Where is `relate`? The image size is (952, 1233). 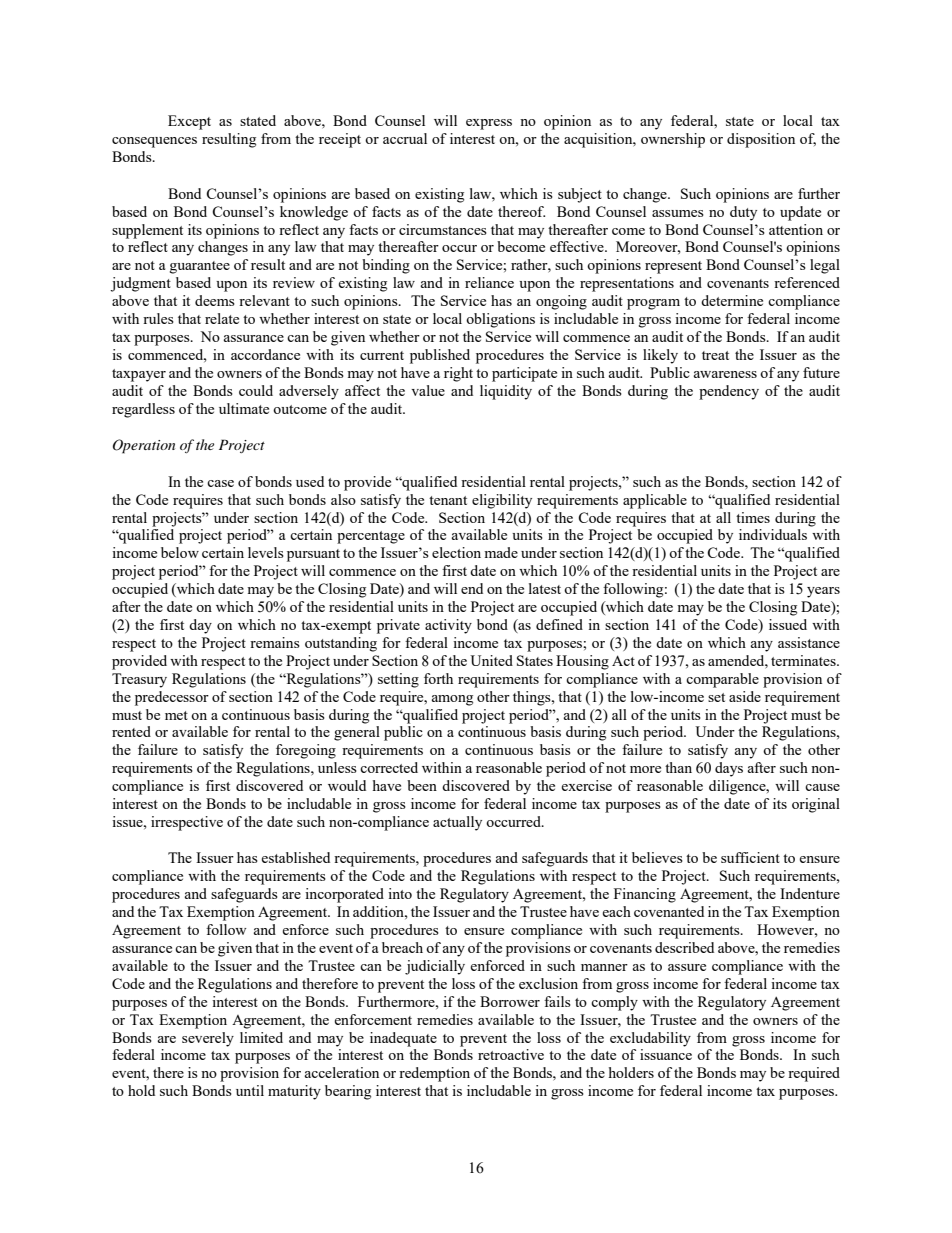
relate is located at coordinates (222, 318).
